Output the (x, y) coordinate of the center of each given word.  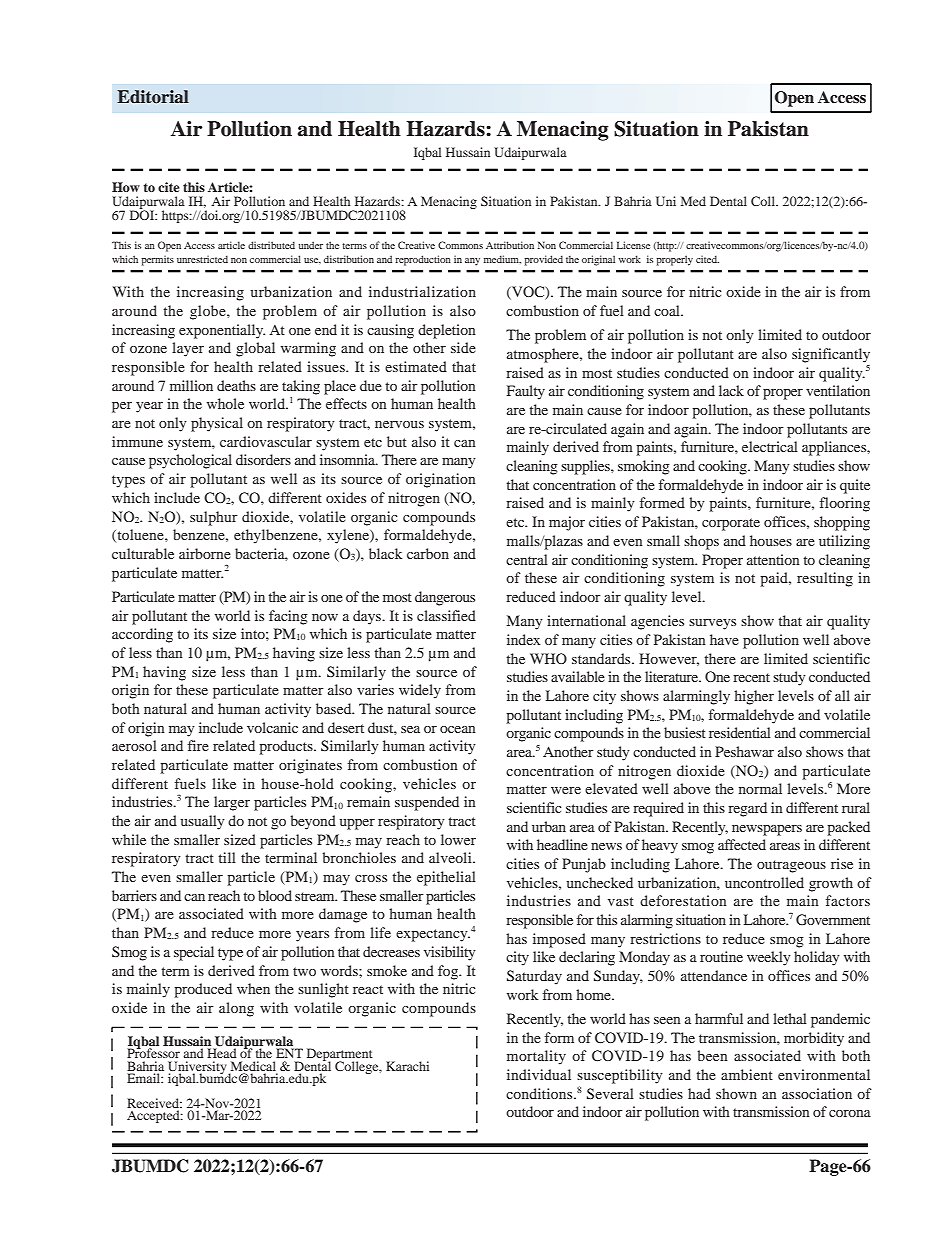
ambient (747, 1074)
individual (539, 1074)
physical (217, 424)
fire (198, 745)
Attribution (510, 245)
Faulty (526, 392)
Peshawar (744, 751)
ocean (458, 729)
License (633, 245)
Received (154, 1104)
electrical (770, 446)
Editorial (153, 97)
